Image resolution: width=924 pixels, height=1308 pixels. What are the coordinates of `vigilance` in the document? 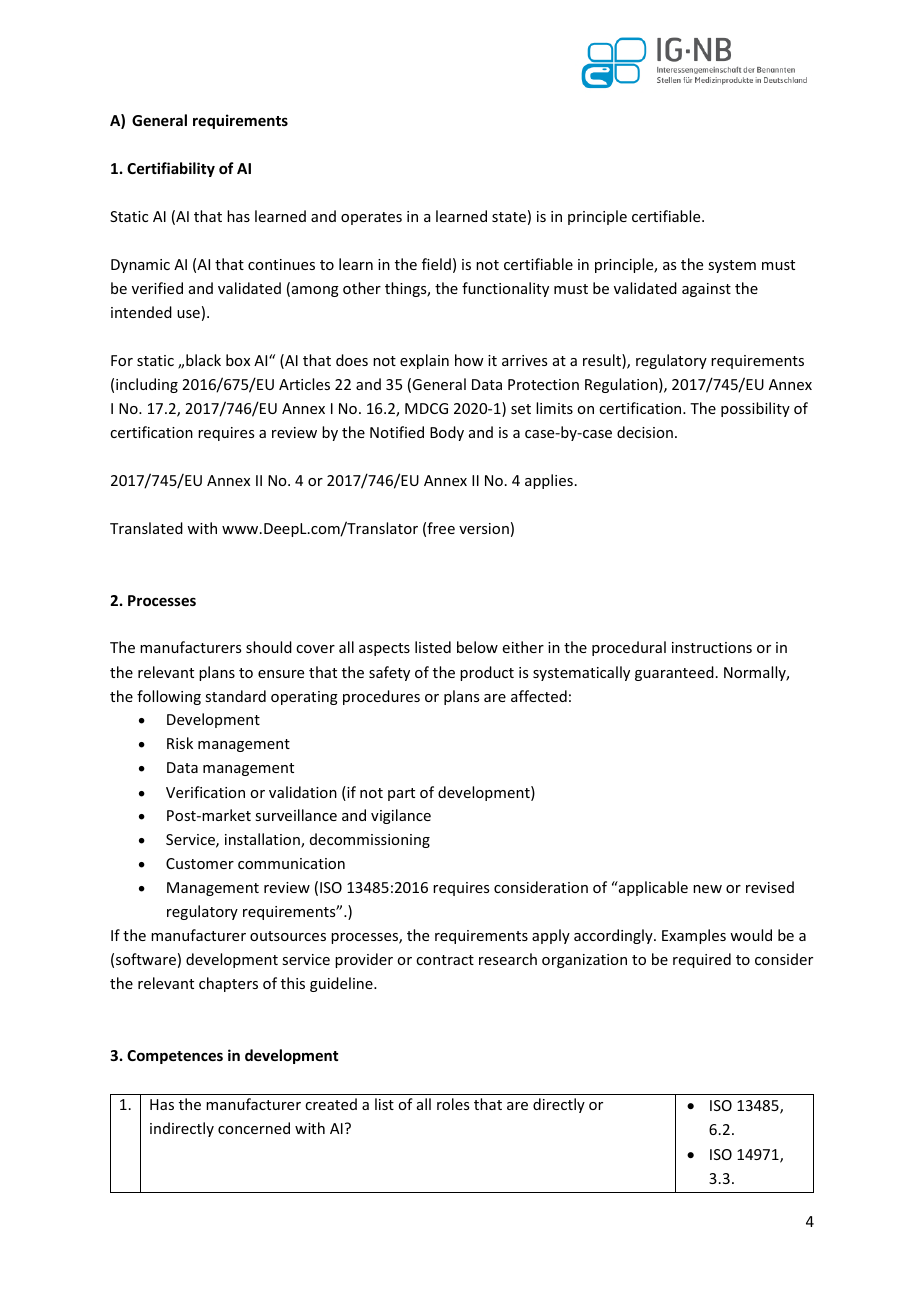 It's located at (401, 816).
